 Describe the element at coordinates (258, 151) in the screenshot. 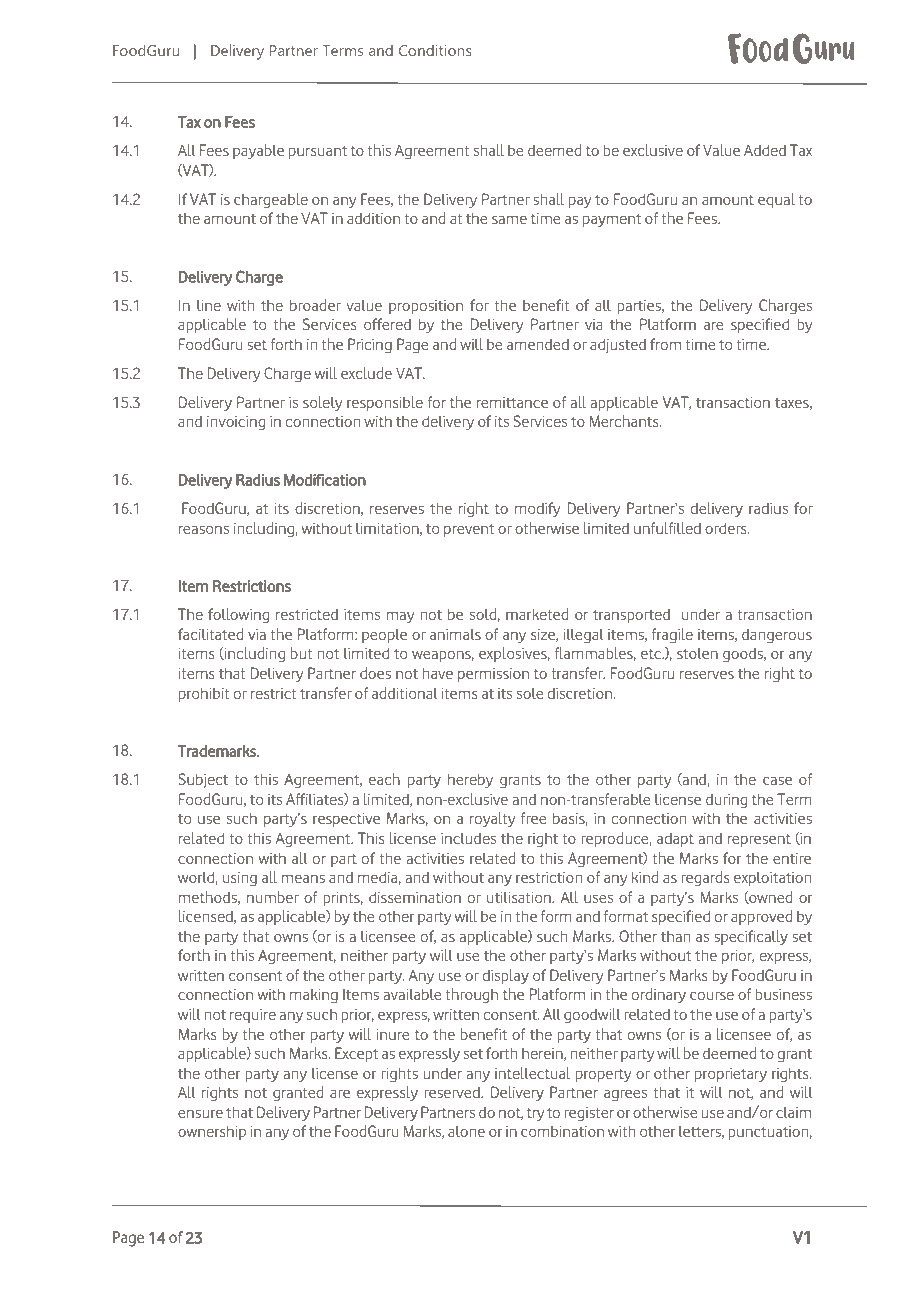

I see `payable` at that location.
